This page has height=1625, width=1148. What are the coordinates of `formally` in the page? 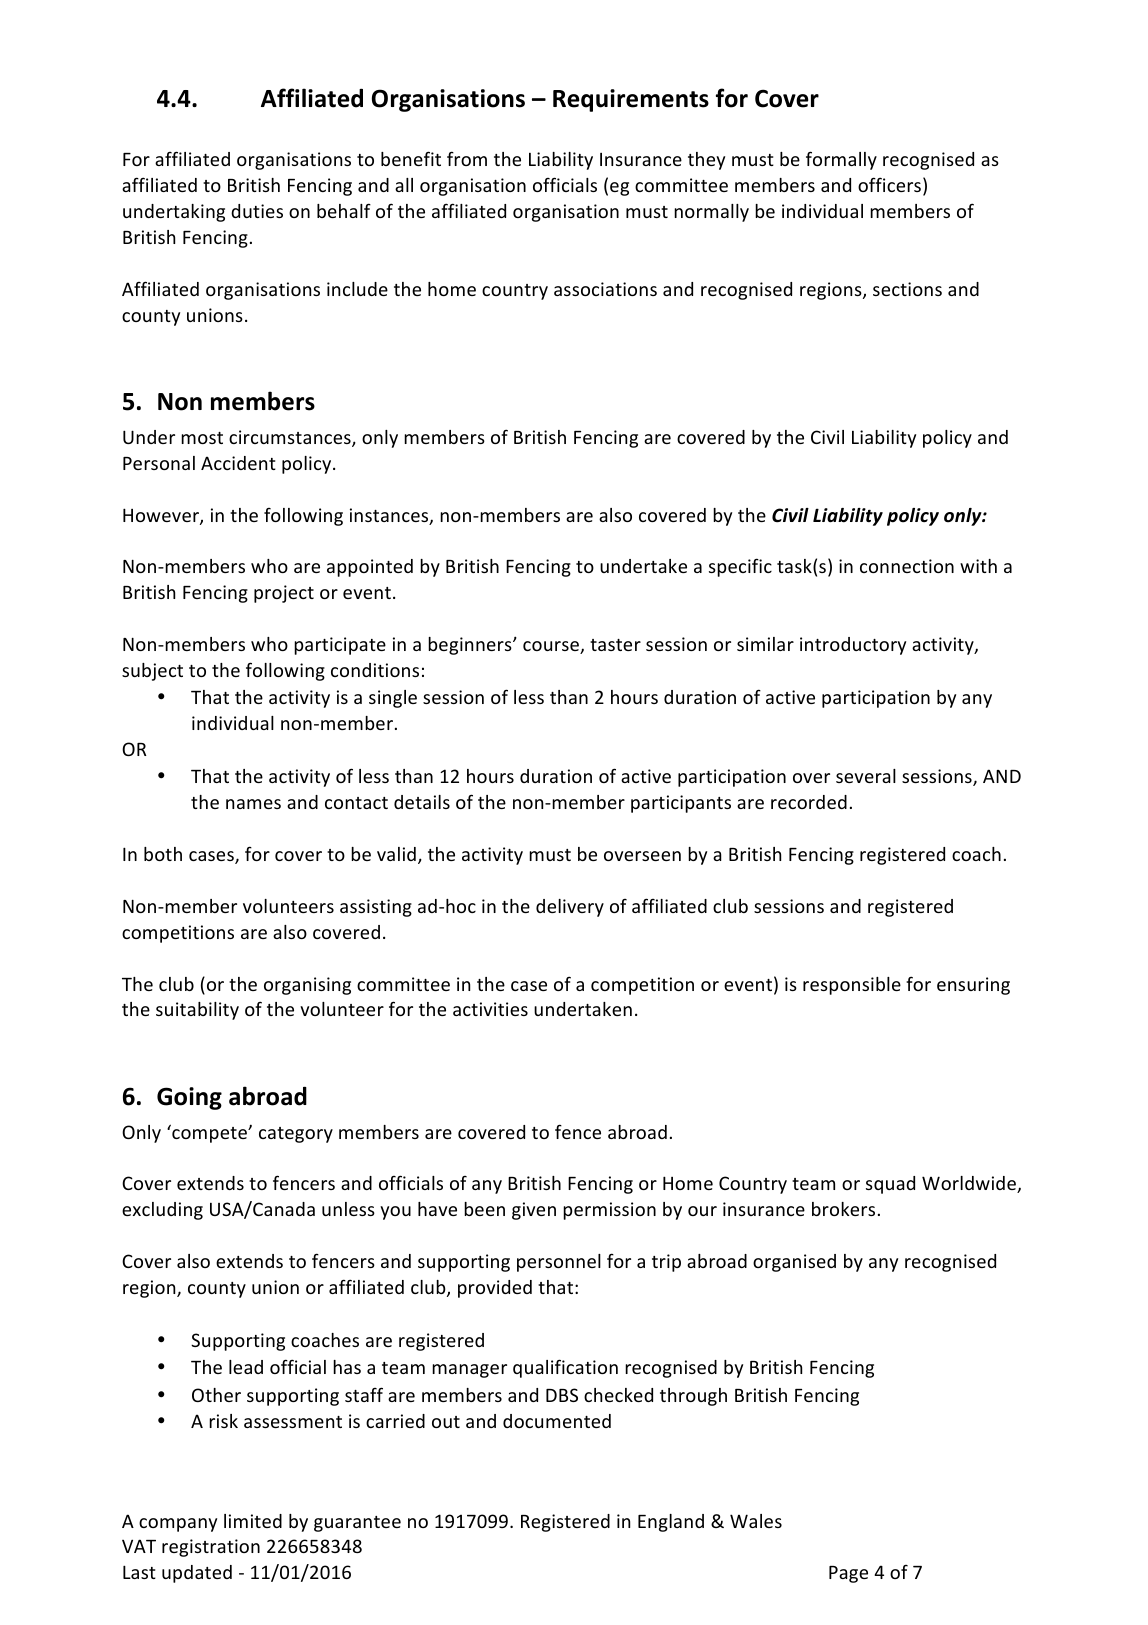 It's located at (841, 160).
